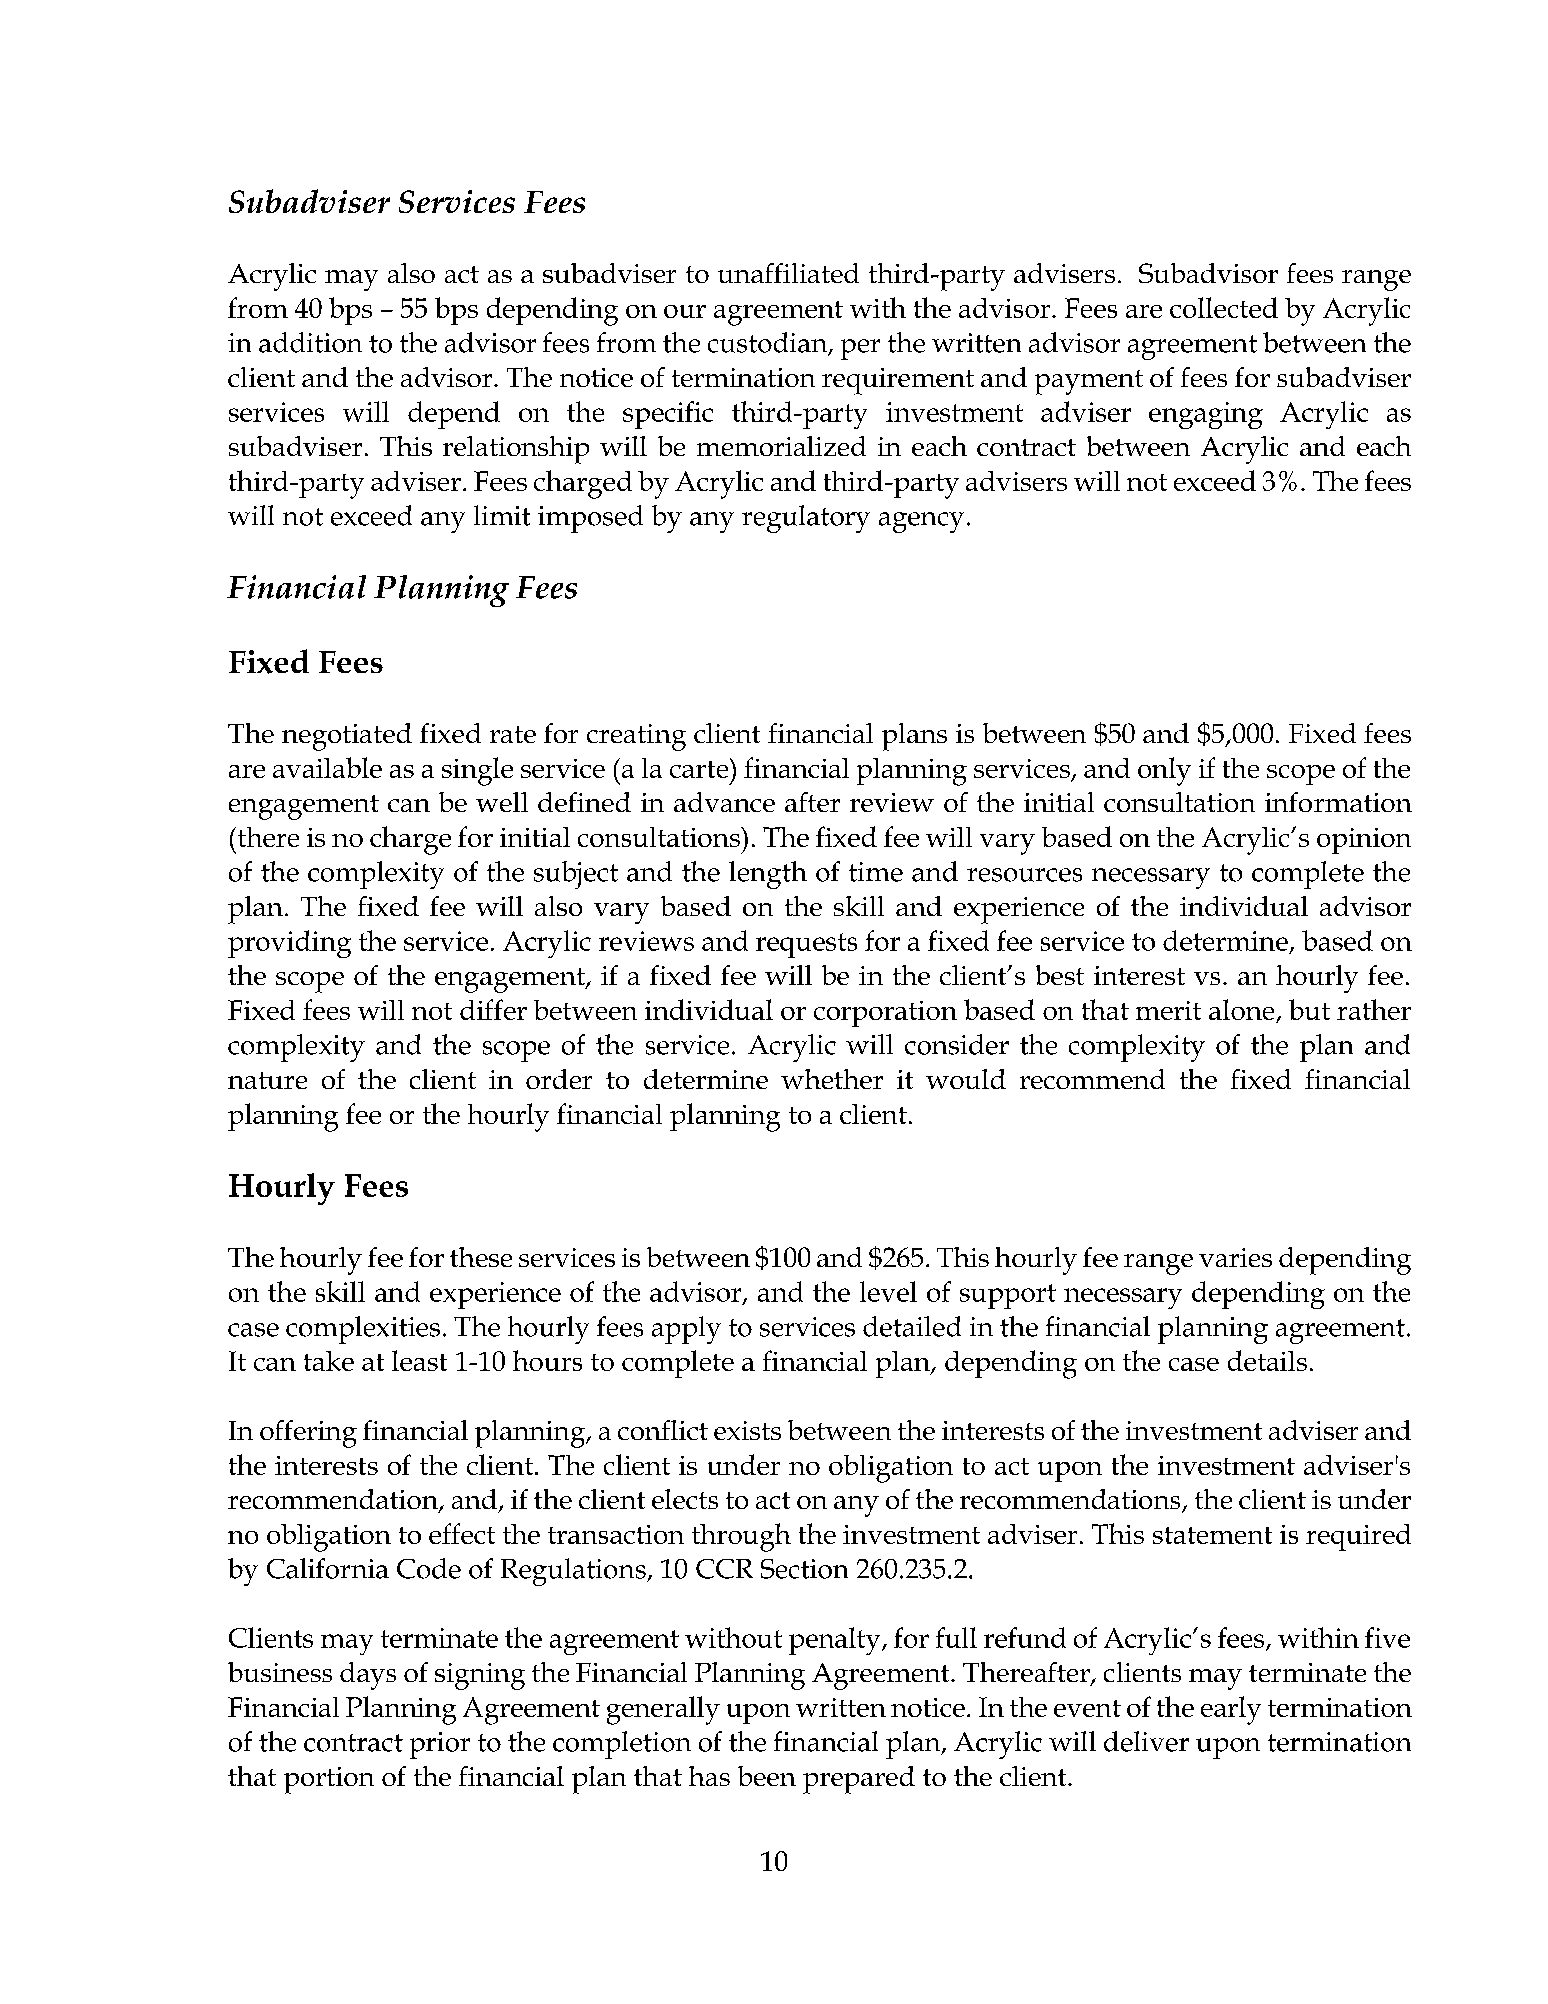 The height and width of the screenshot is (2004, 1548). I want to click on addition, so click(310, 342).
